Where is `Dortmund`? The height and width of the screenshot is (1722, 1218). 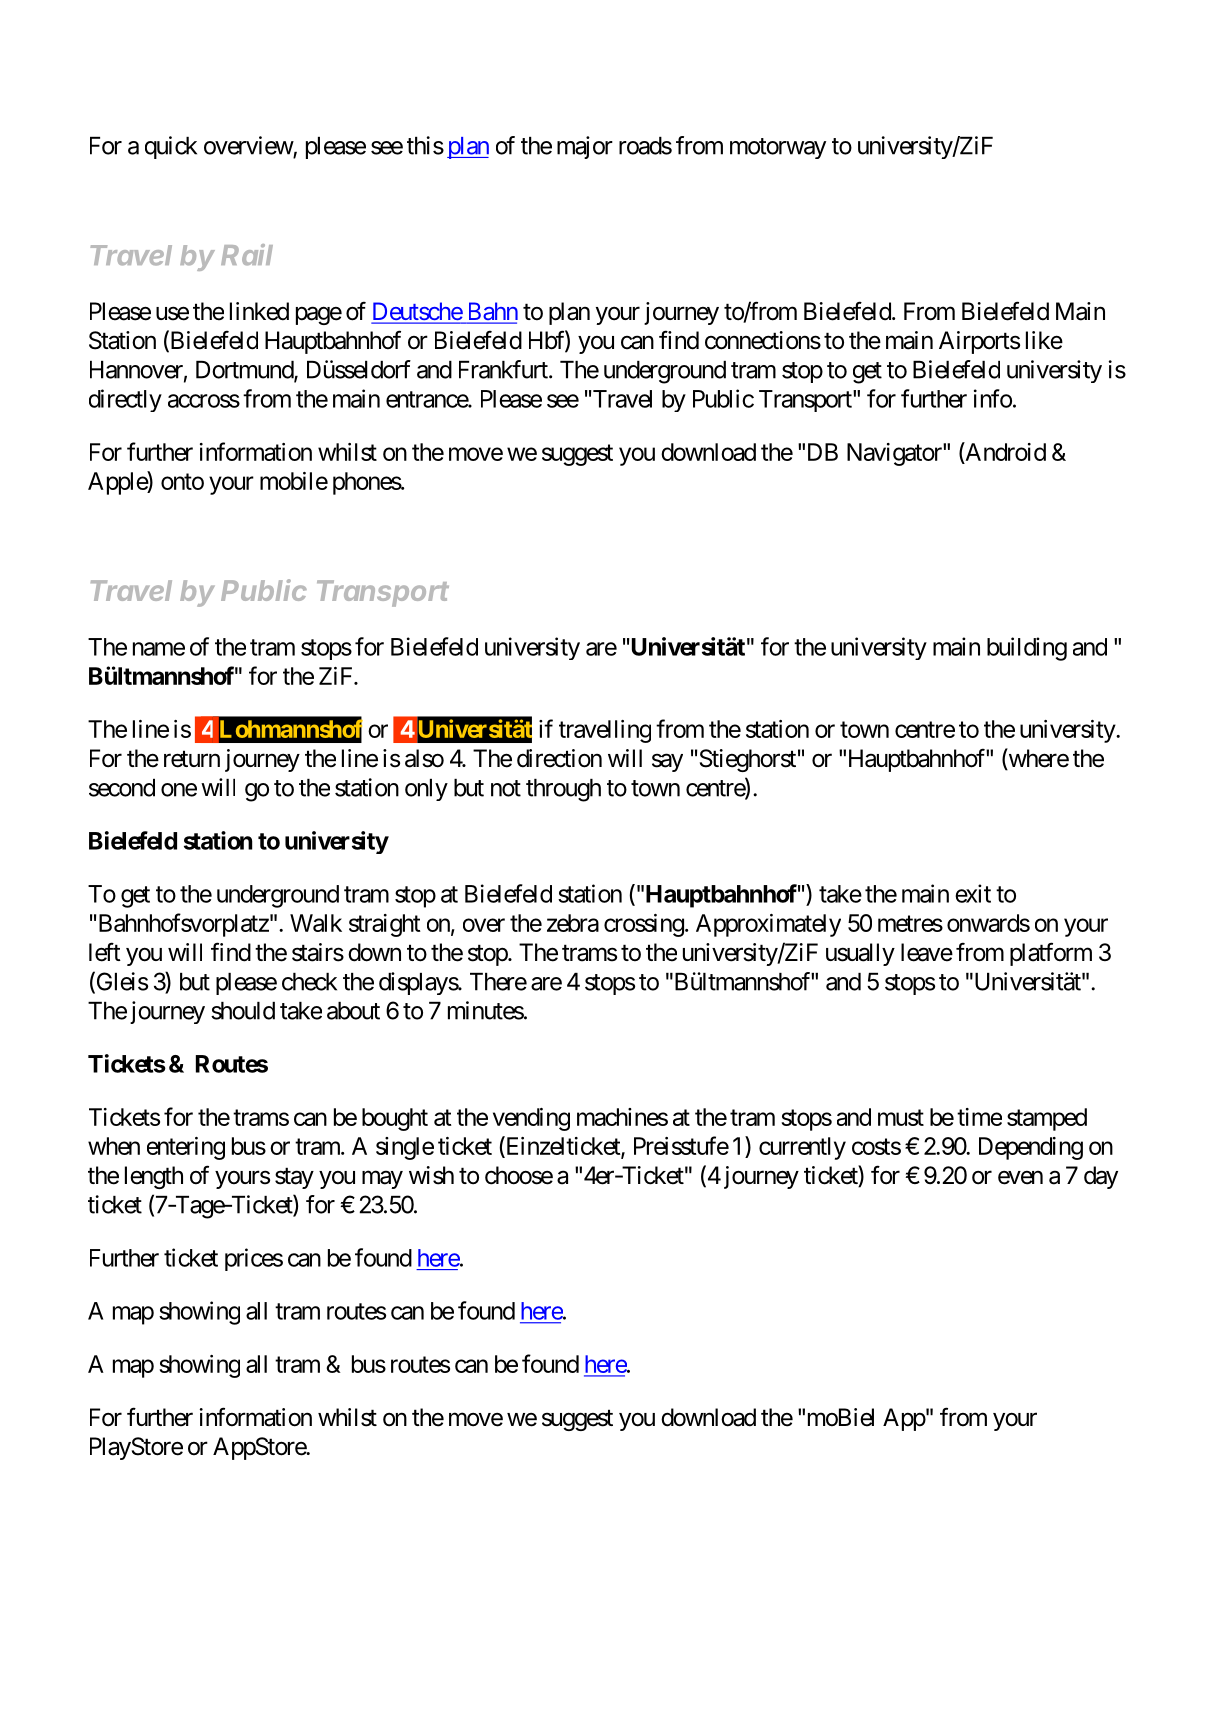
Dortmund is located at coordinates (245, 371).
